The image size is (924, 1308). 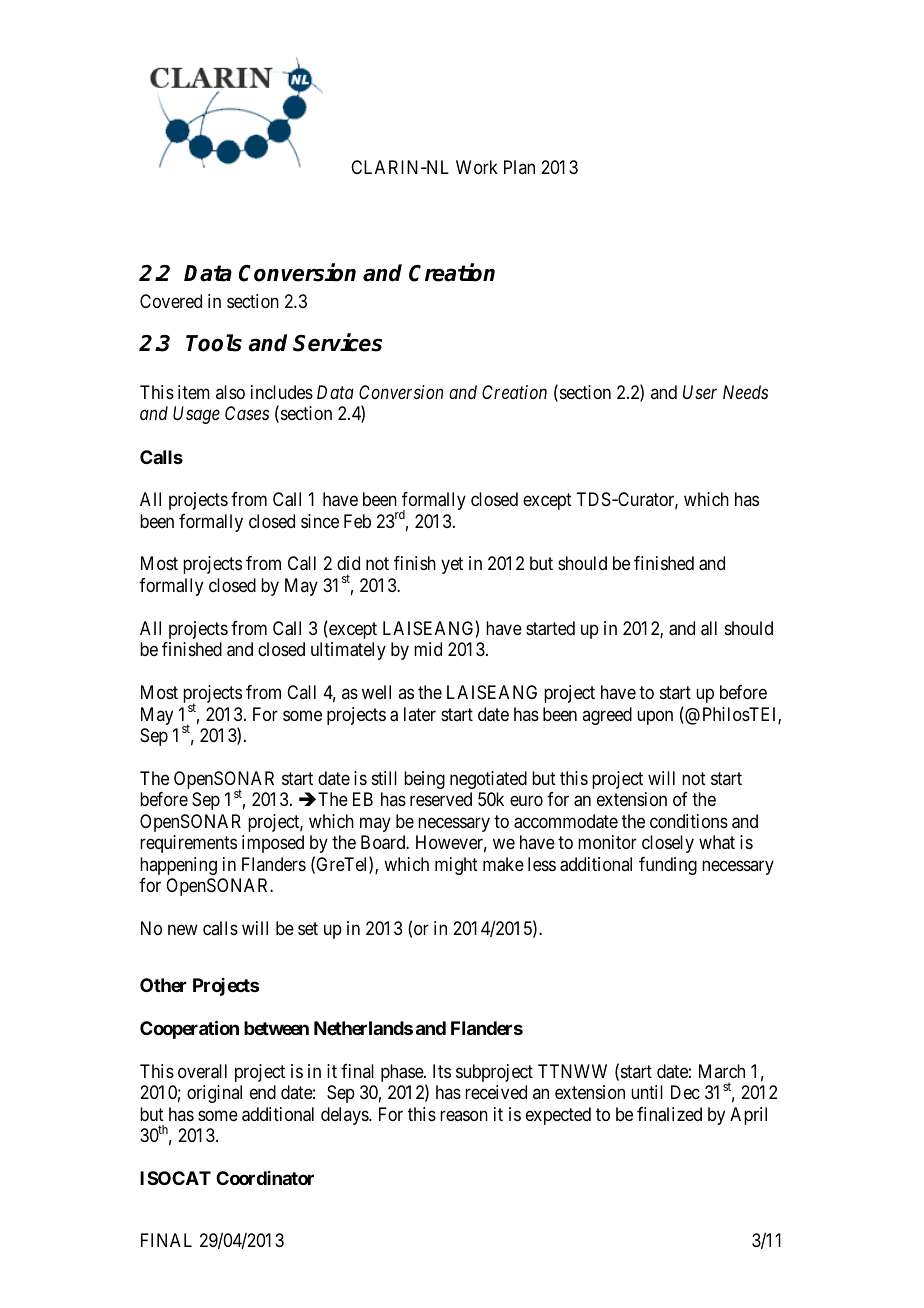 What do you see at coordinates (428, 649) in the screenshot?
I see `mid` at bounding box center [428, 649].
